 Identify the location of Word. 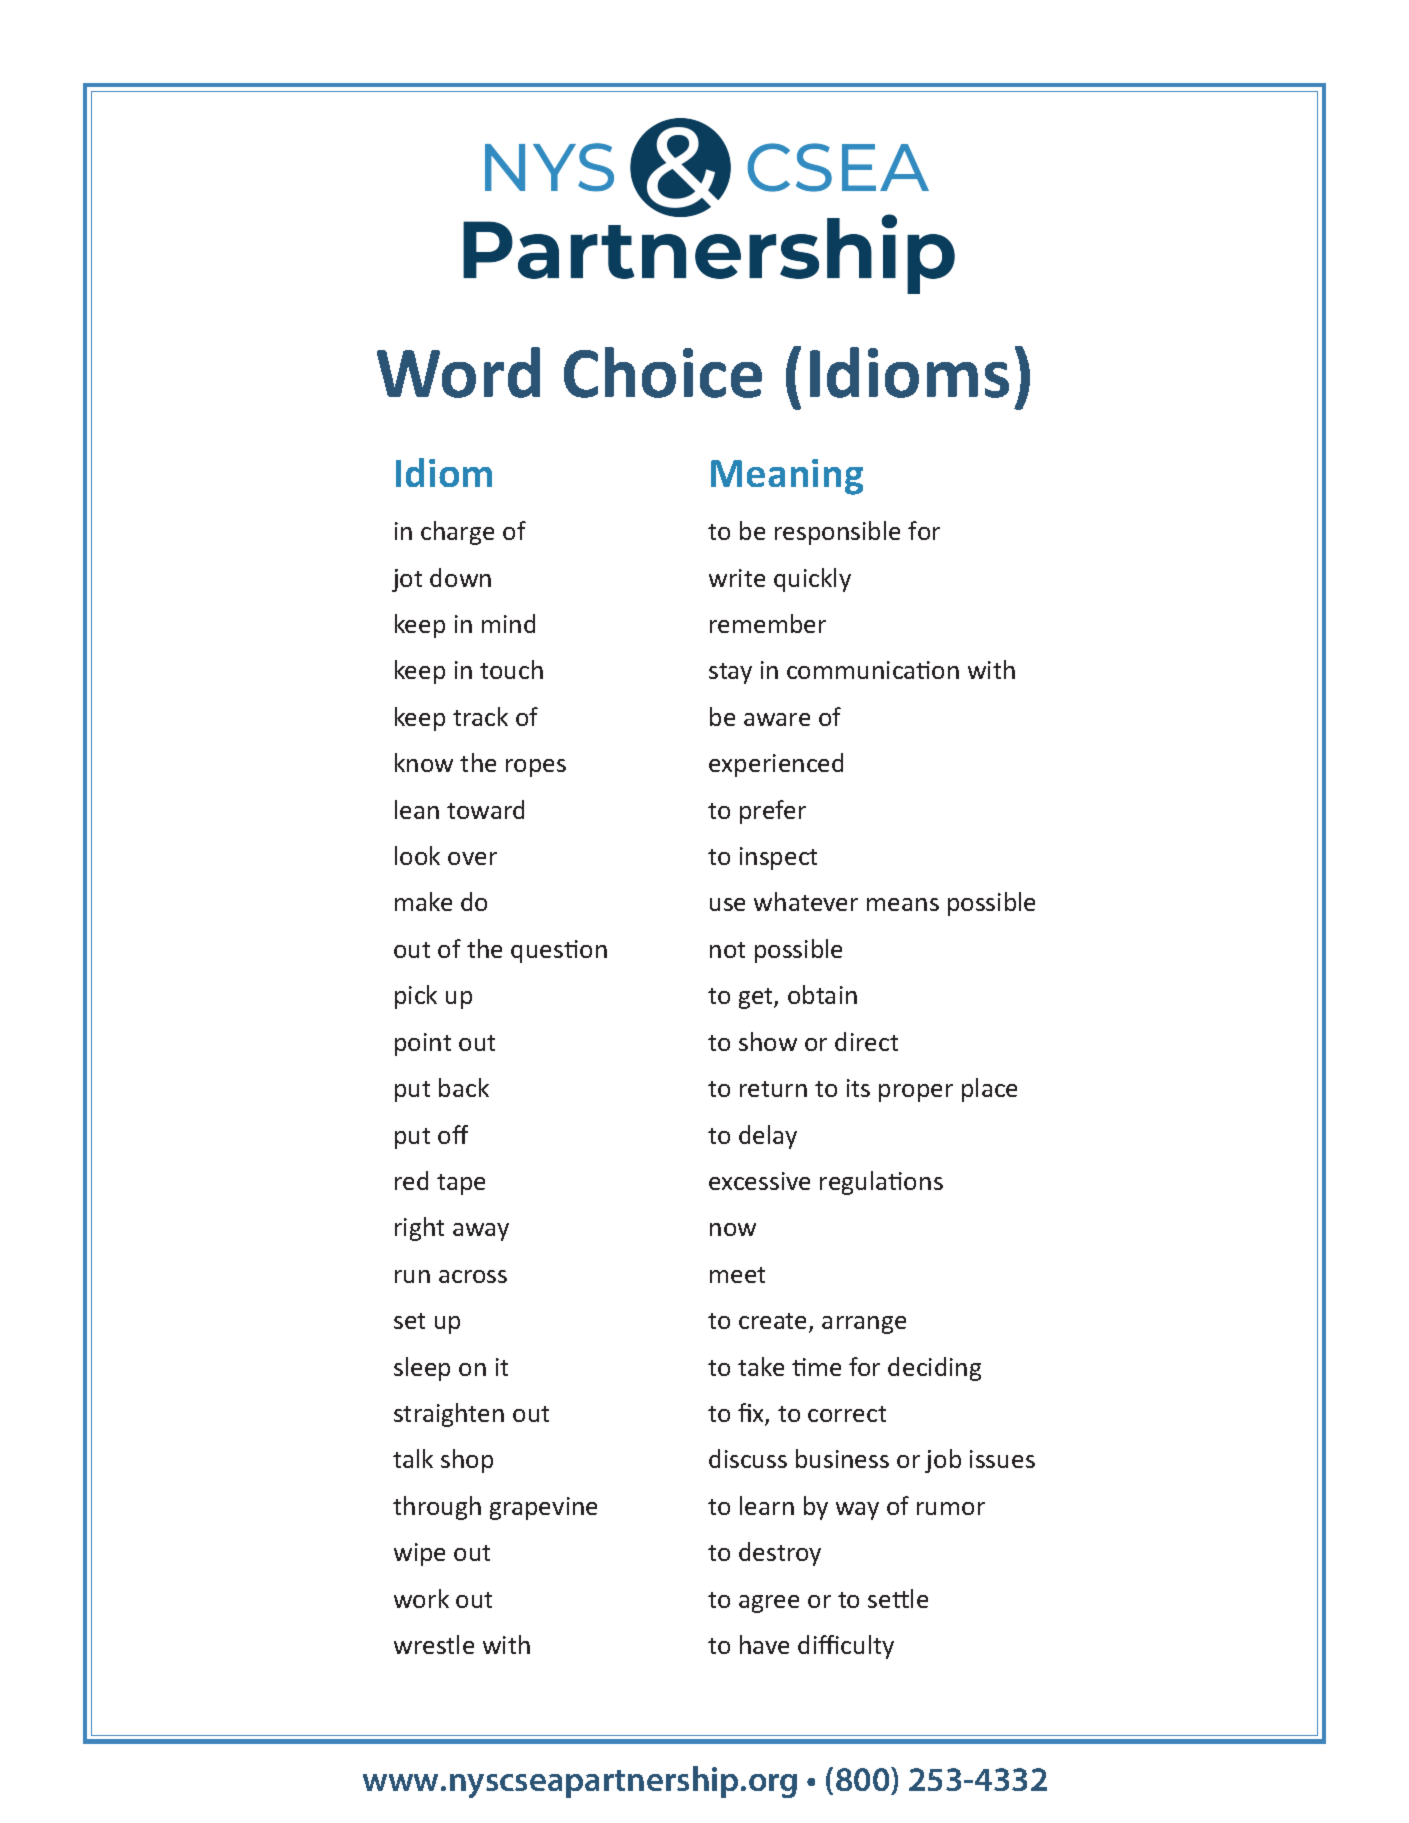
(458, 372).
